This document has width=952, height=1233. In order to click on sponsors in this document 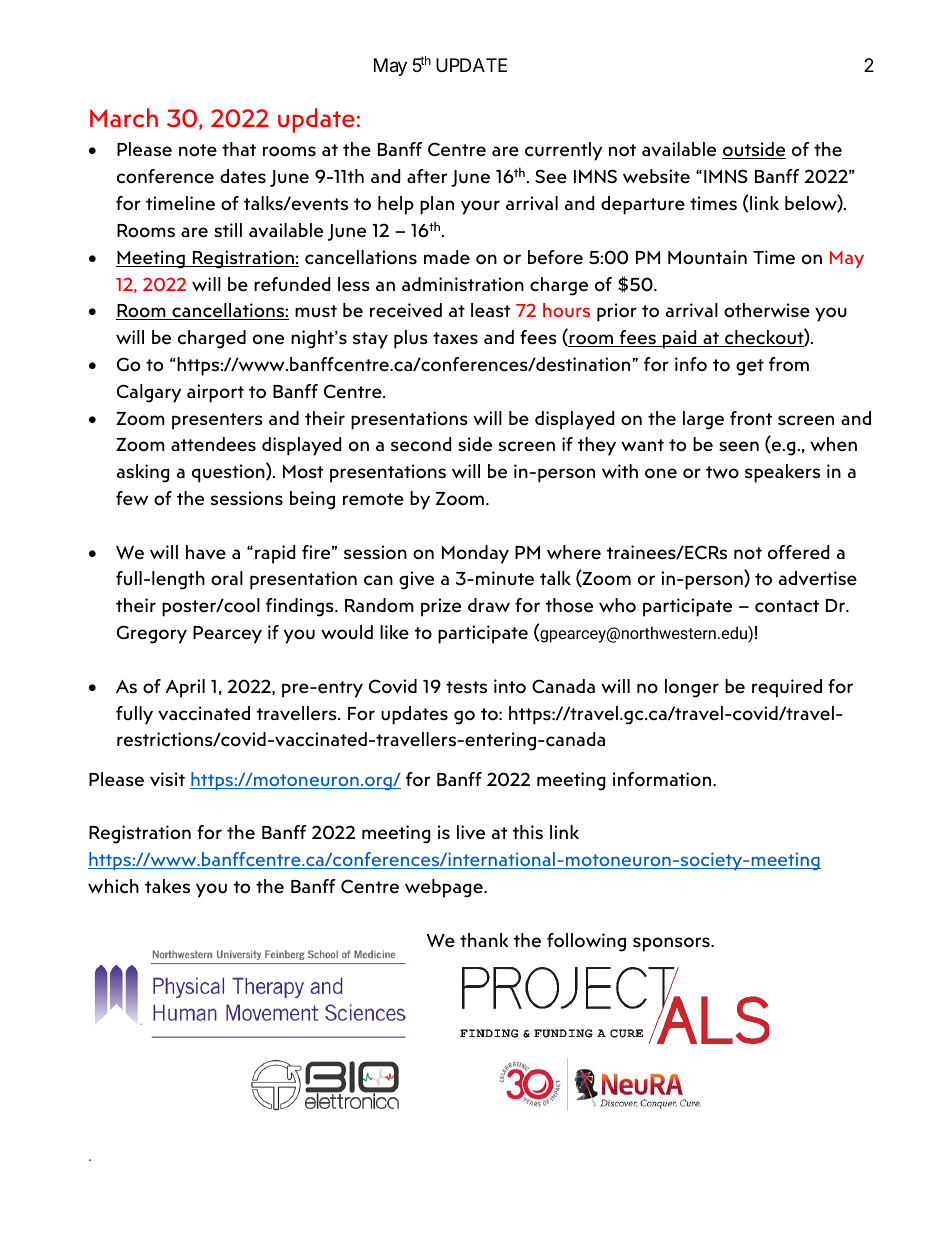, I will do `click(672, 944)`.
